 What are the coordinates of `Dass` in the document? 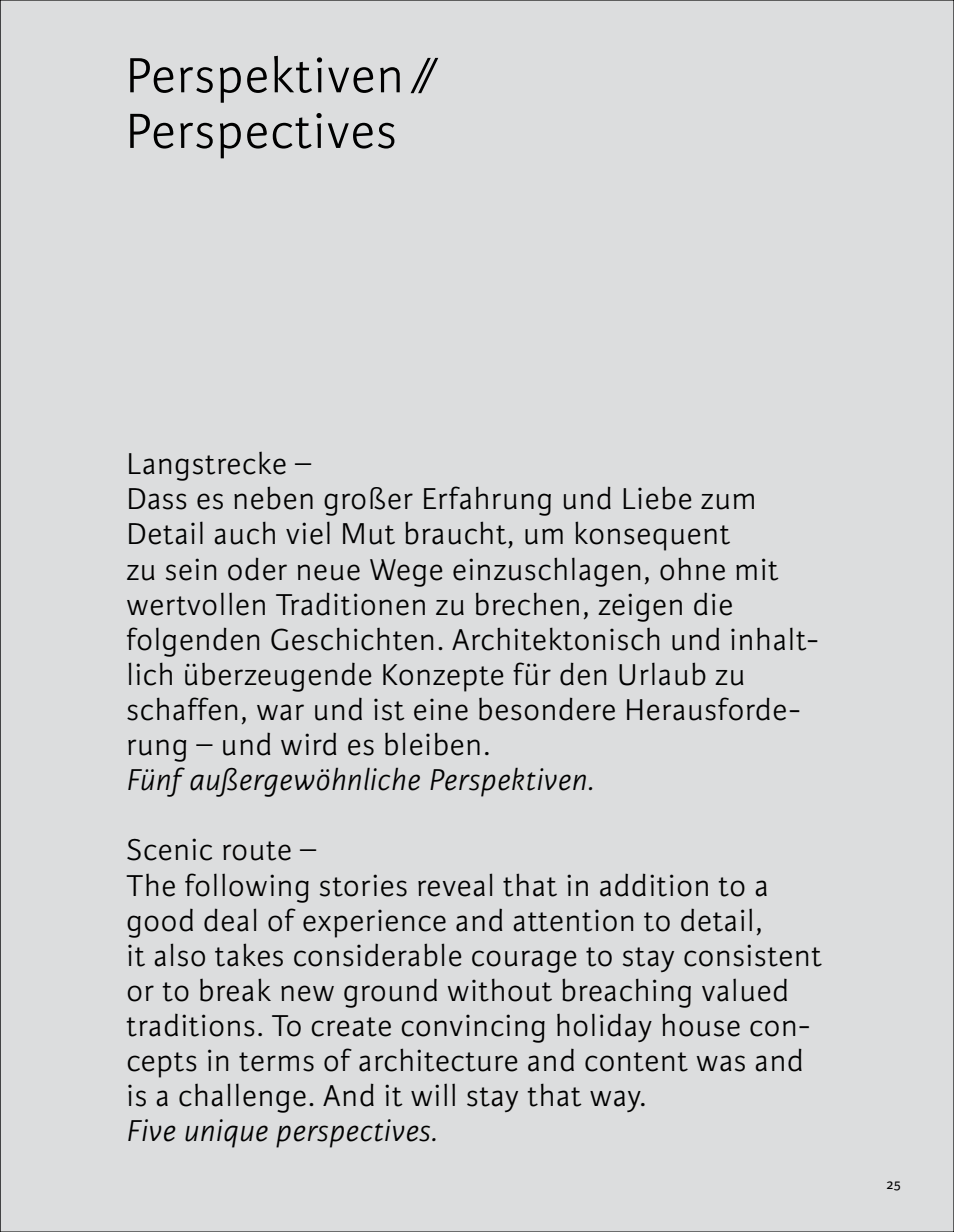 It's located at (158, 499).
